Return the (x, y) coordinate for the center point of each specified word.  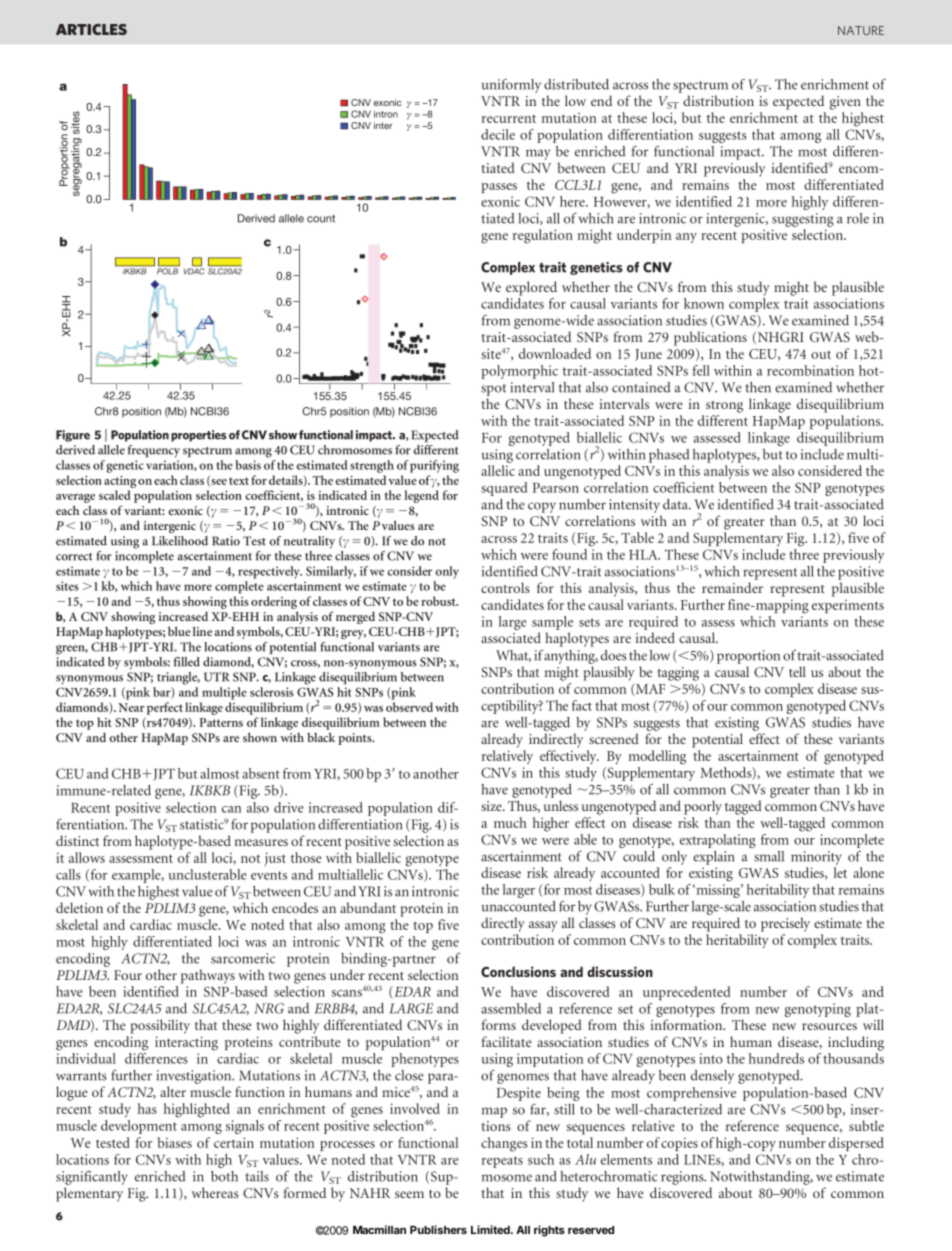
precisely (785, 924)
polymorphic (519, 372)
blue (179, 631)
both (224, 1176)
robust (439, 601)
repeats (502, 1162)
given (845, 103)
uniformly (511, 85)
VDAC (194, 270)
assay (543, 926)
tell (797, 671)
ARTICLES (91, 29)
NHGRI (779, 338)
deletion (79, 907)
